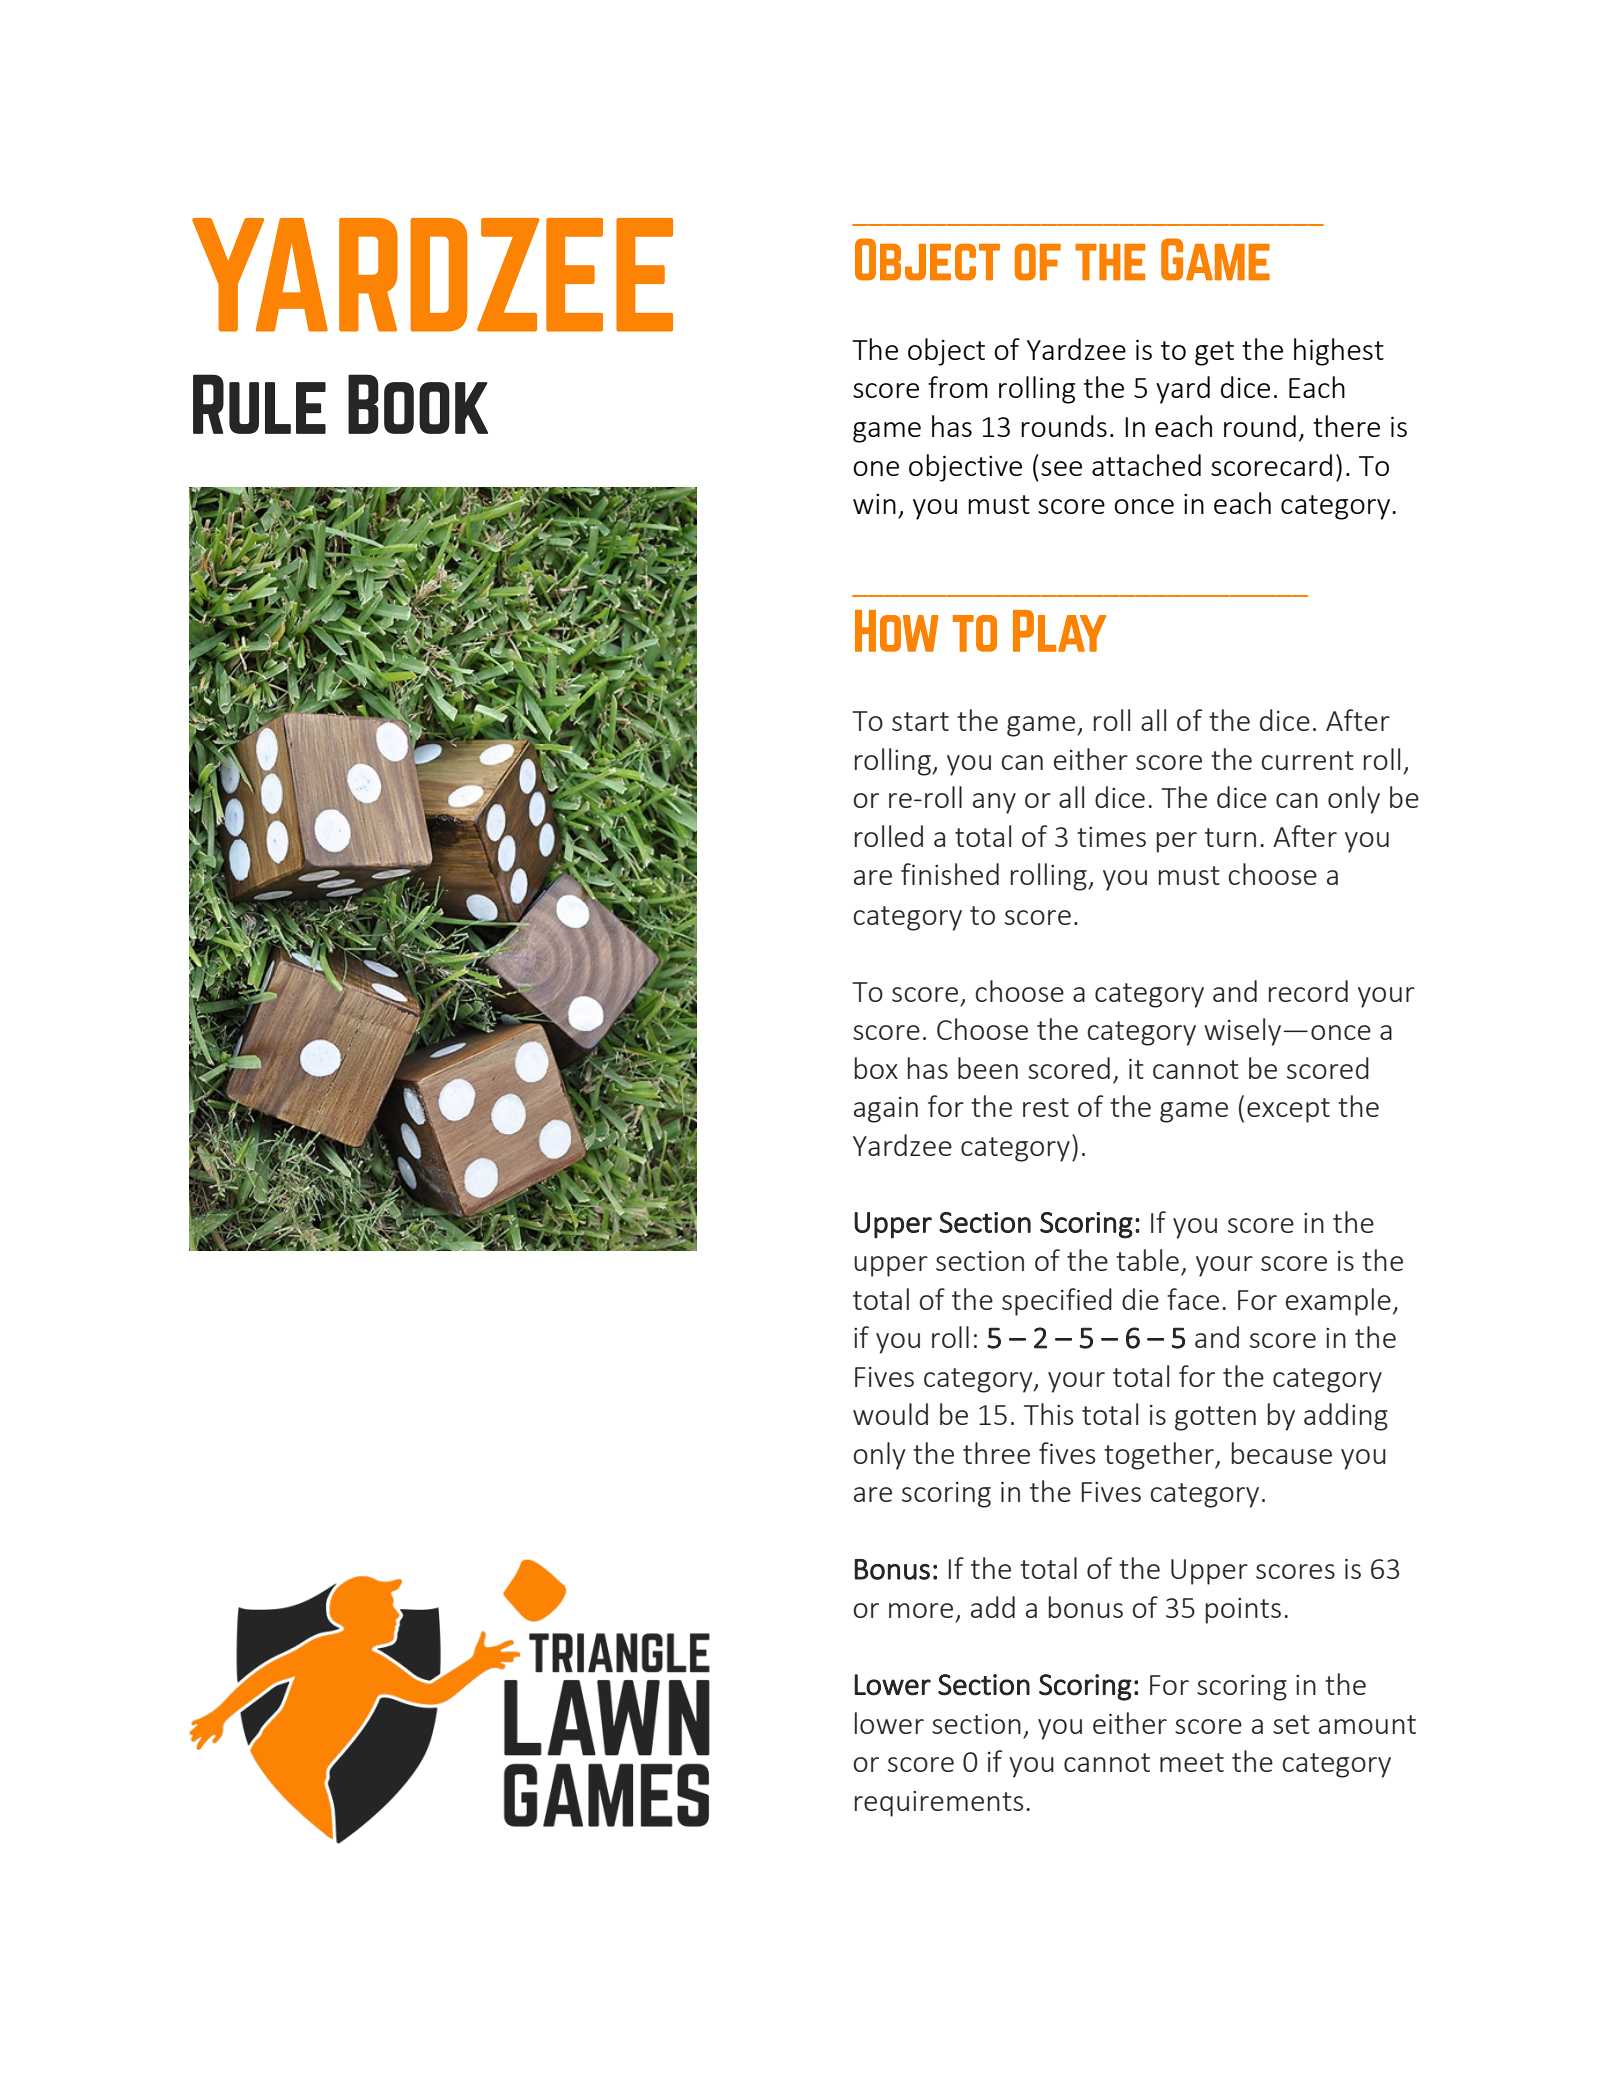  I want to click on face, so click(1193, 1299).
